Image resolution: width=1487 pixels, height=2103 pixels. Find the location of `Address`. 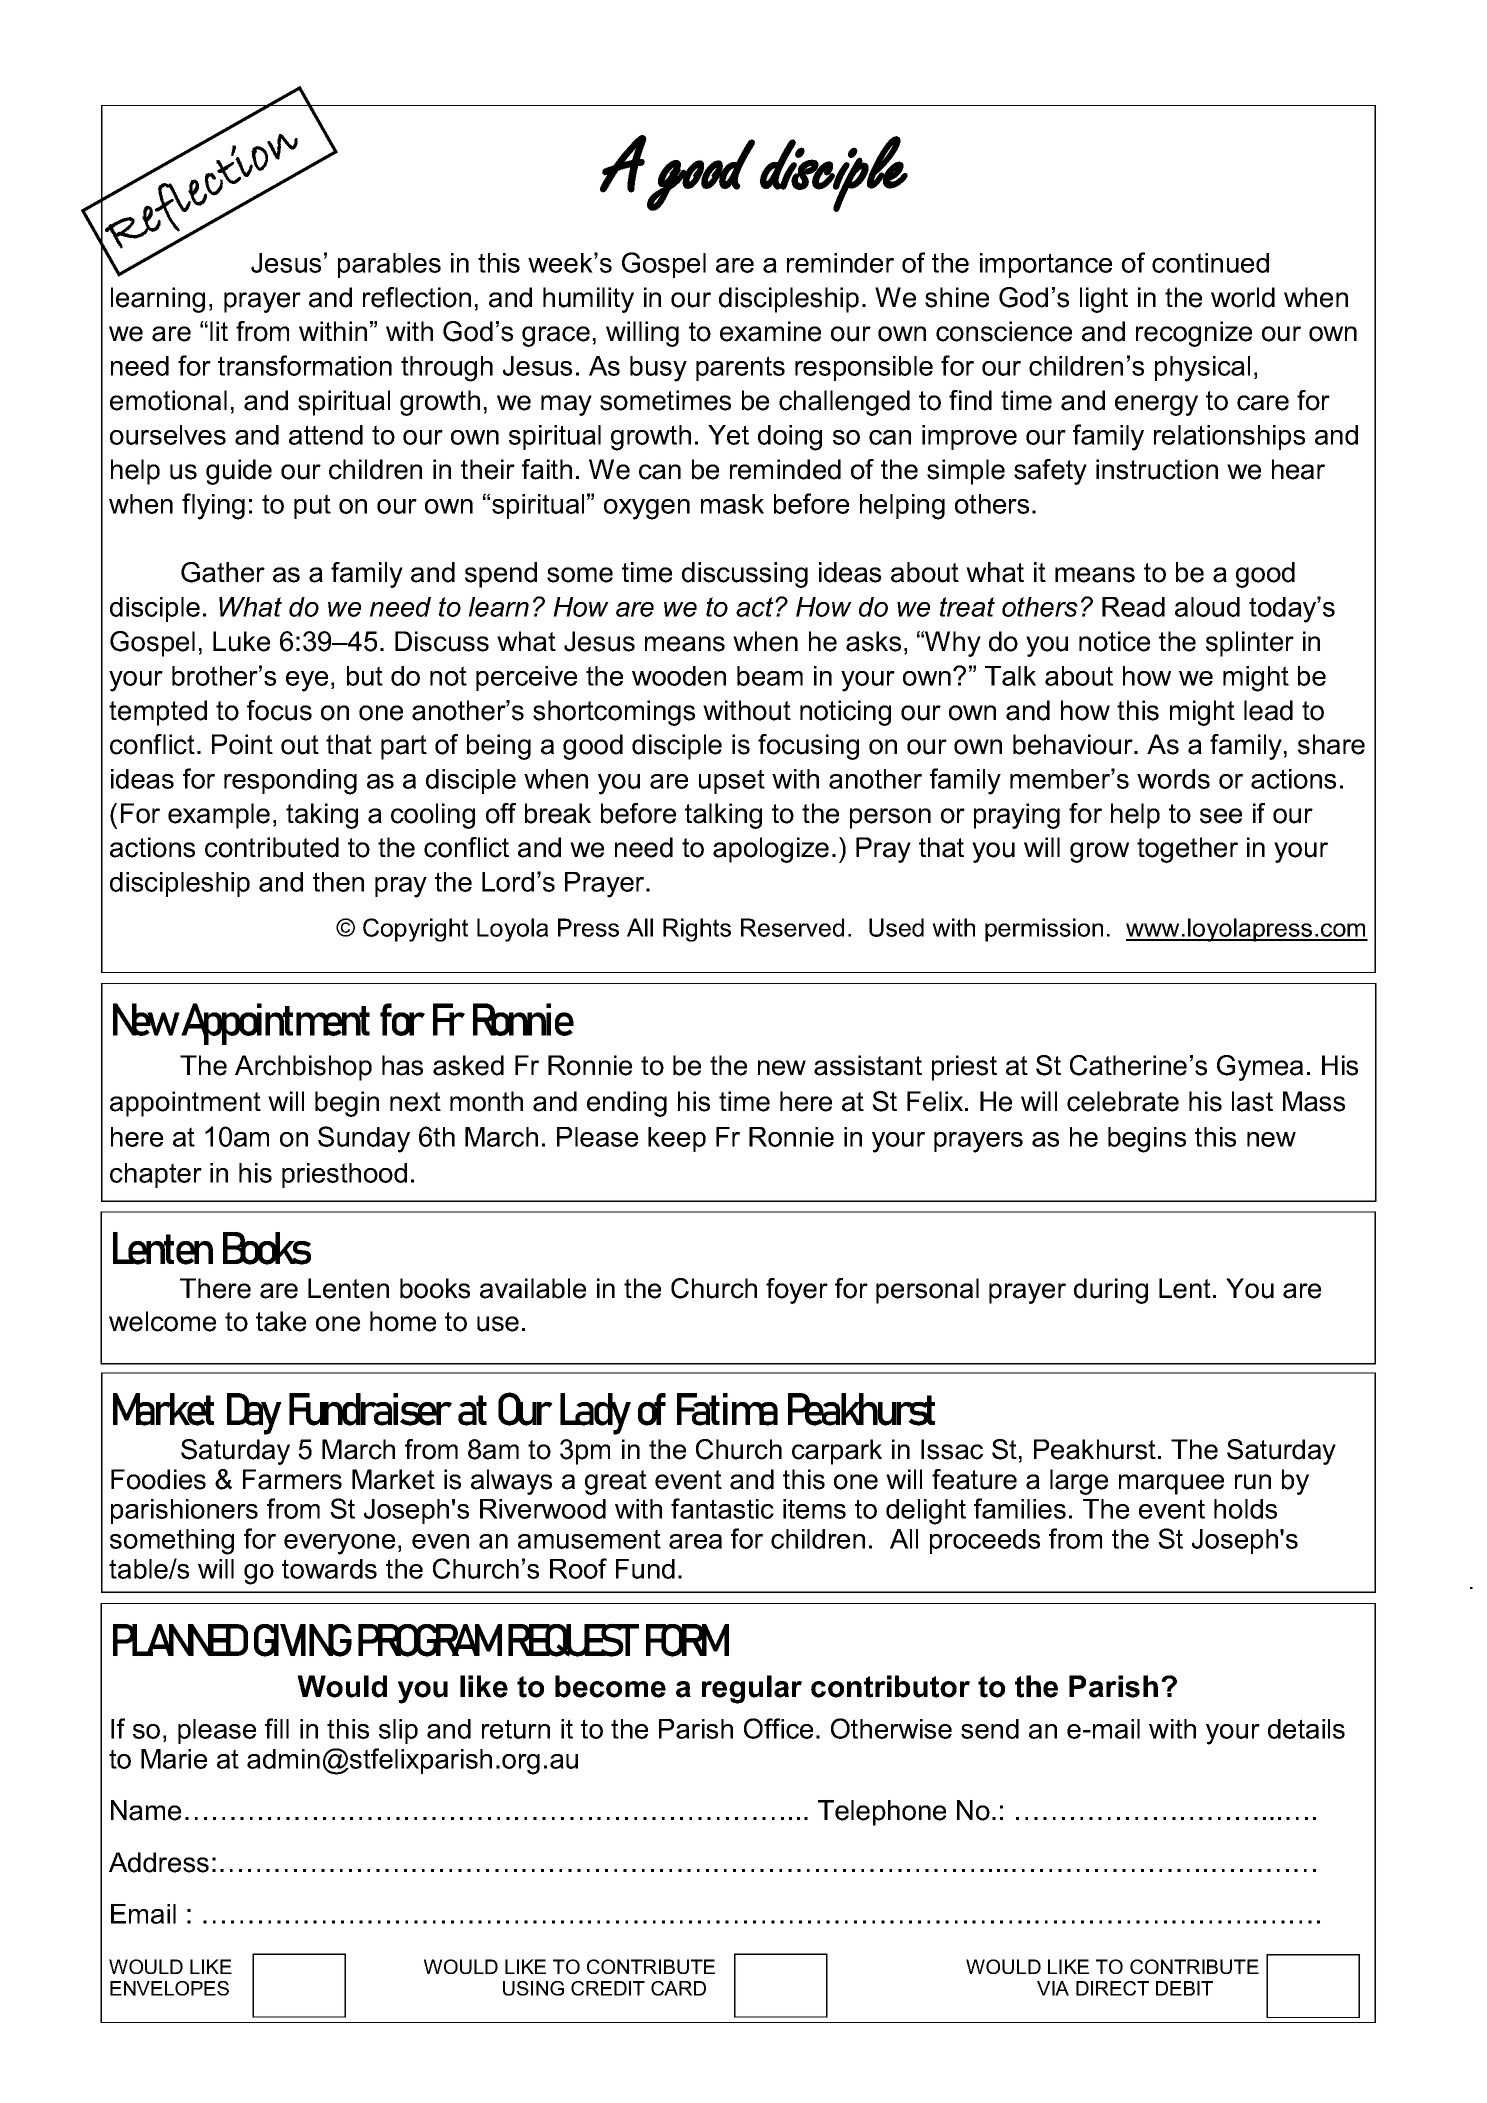

Address is located at coordinates (159, 1862).
